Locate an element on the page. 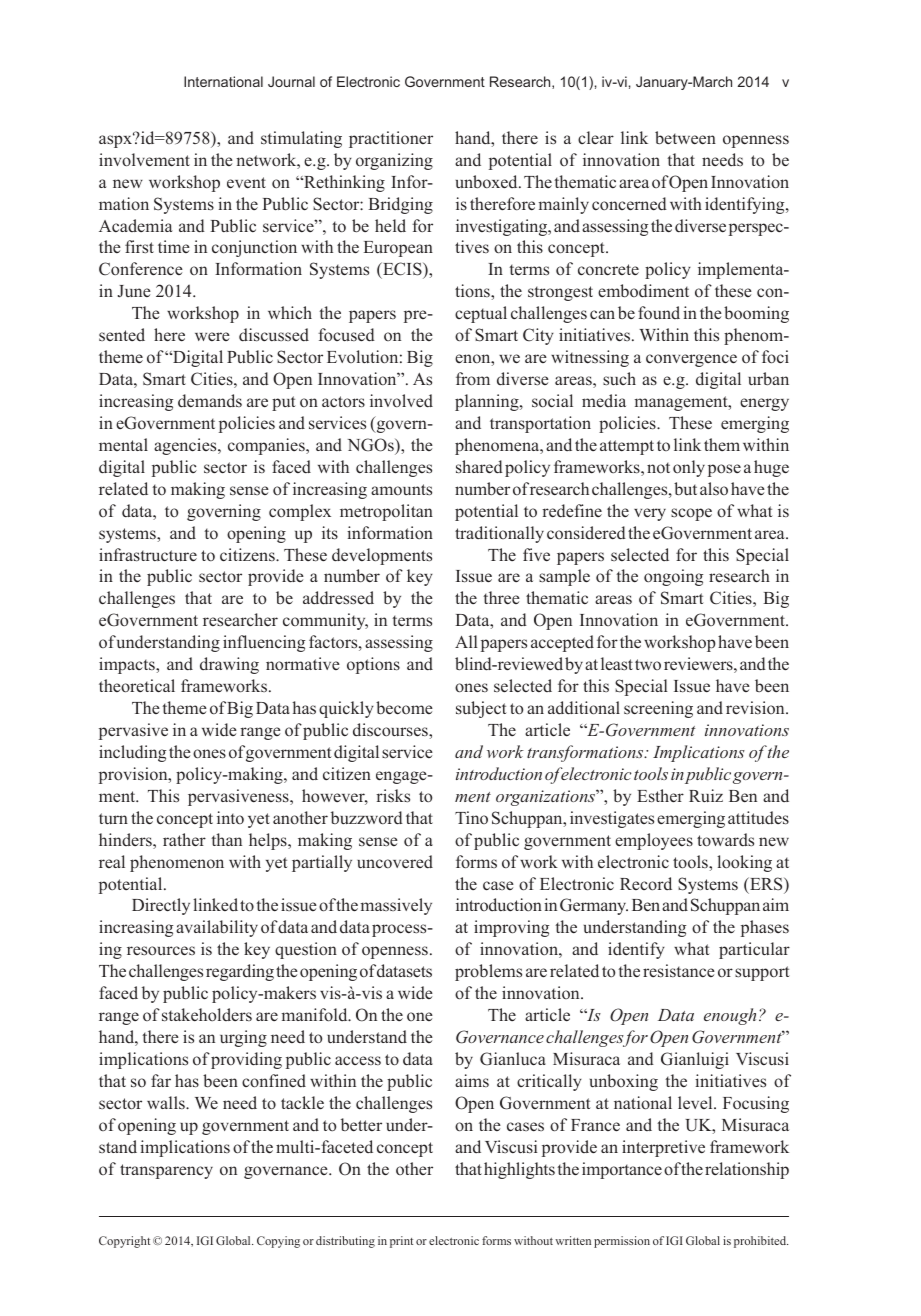 The height and width of the document is (1316, 921). towards is located at coordinates (725, 840).
